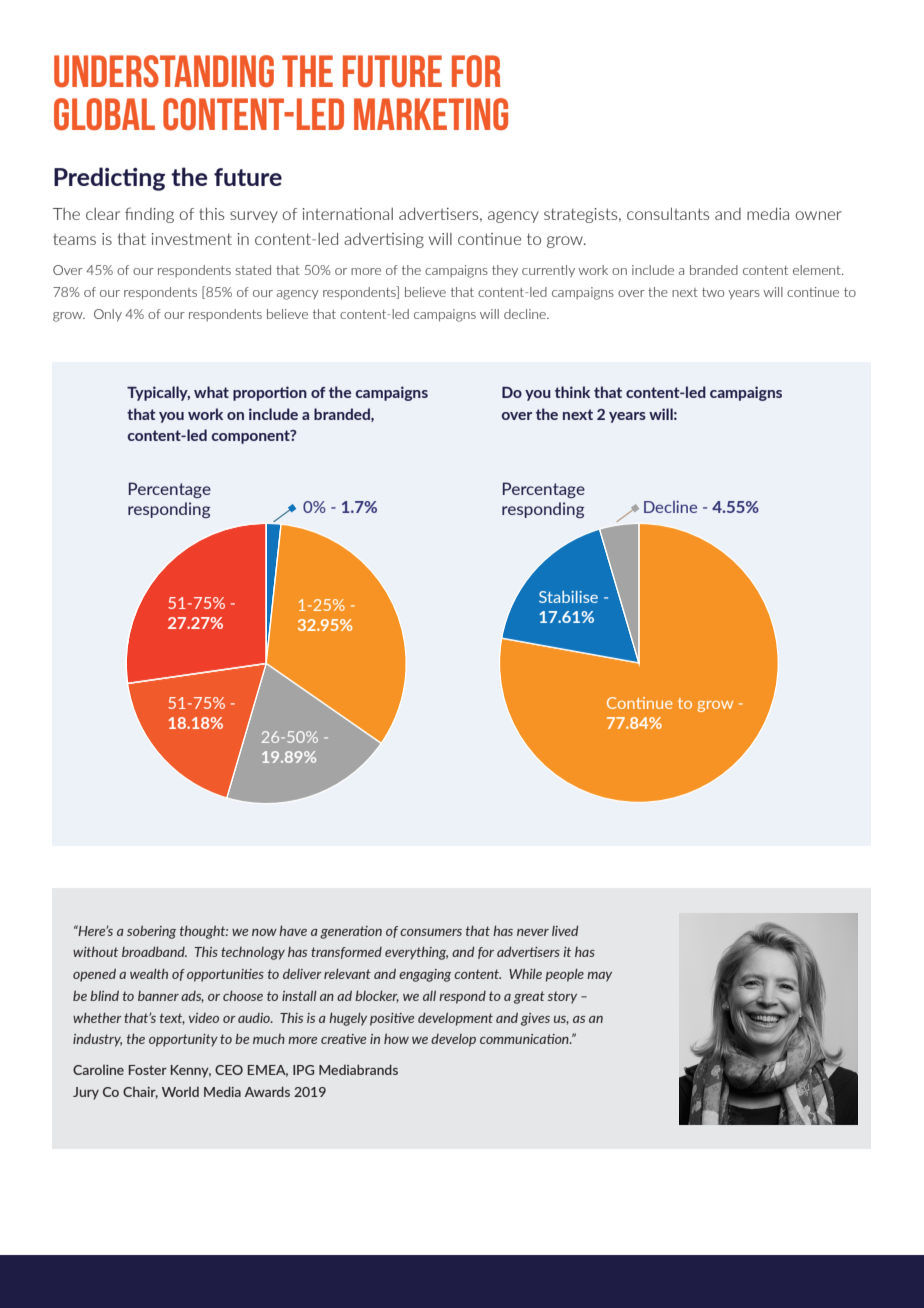 This screenshot has height=1308, width=924. I want to click on two, so click(713, 292).
